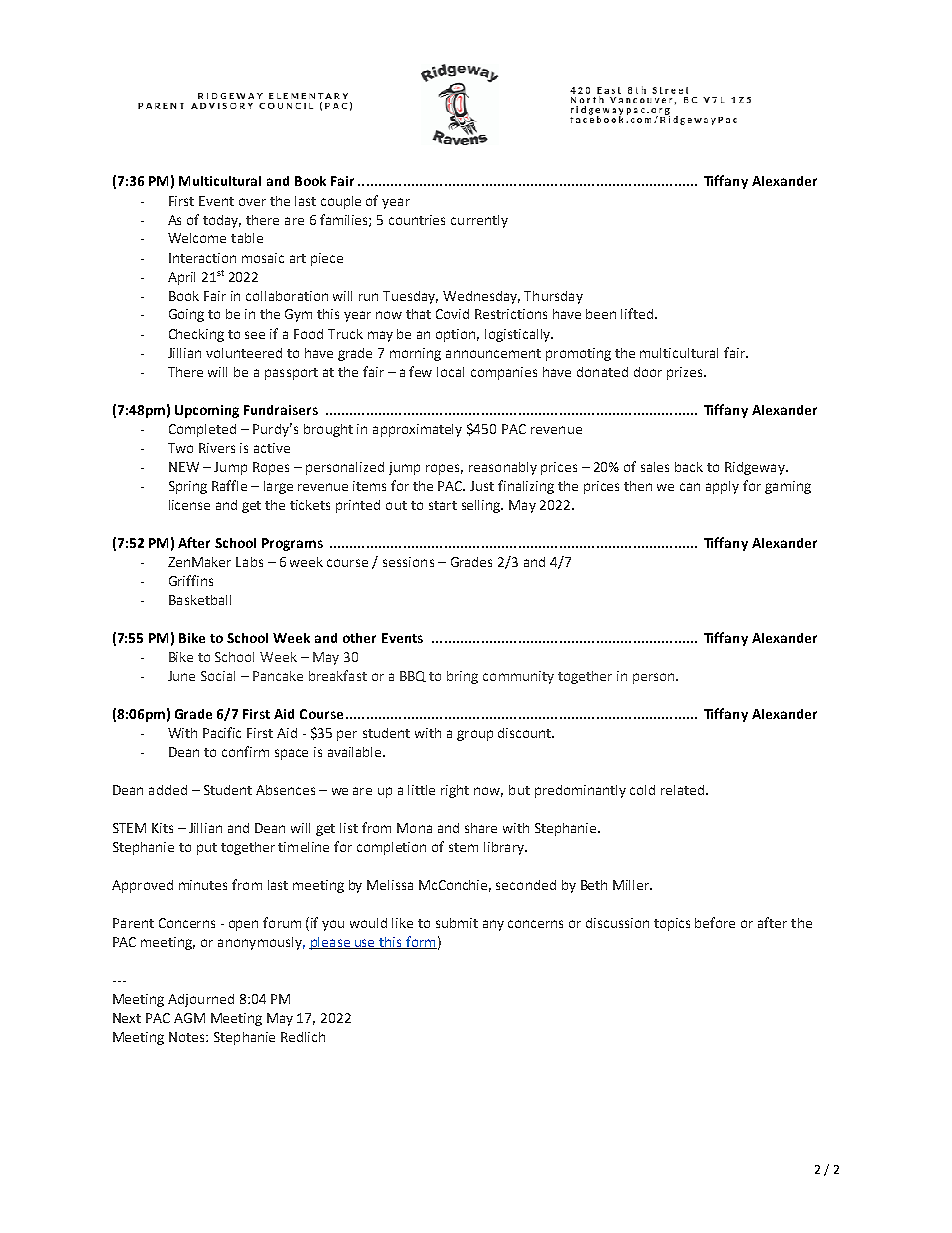 The height and width of the screenshot is (1233, 952). Describe the element at coordinates (475, 735) in the screenshot. I see `group` at that location.
